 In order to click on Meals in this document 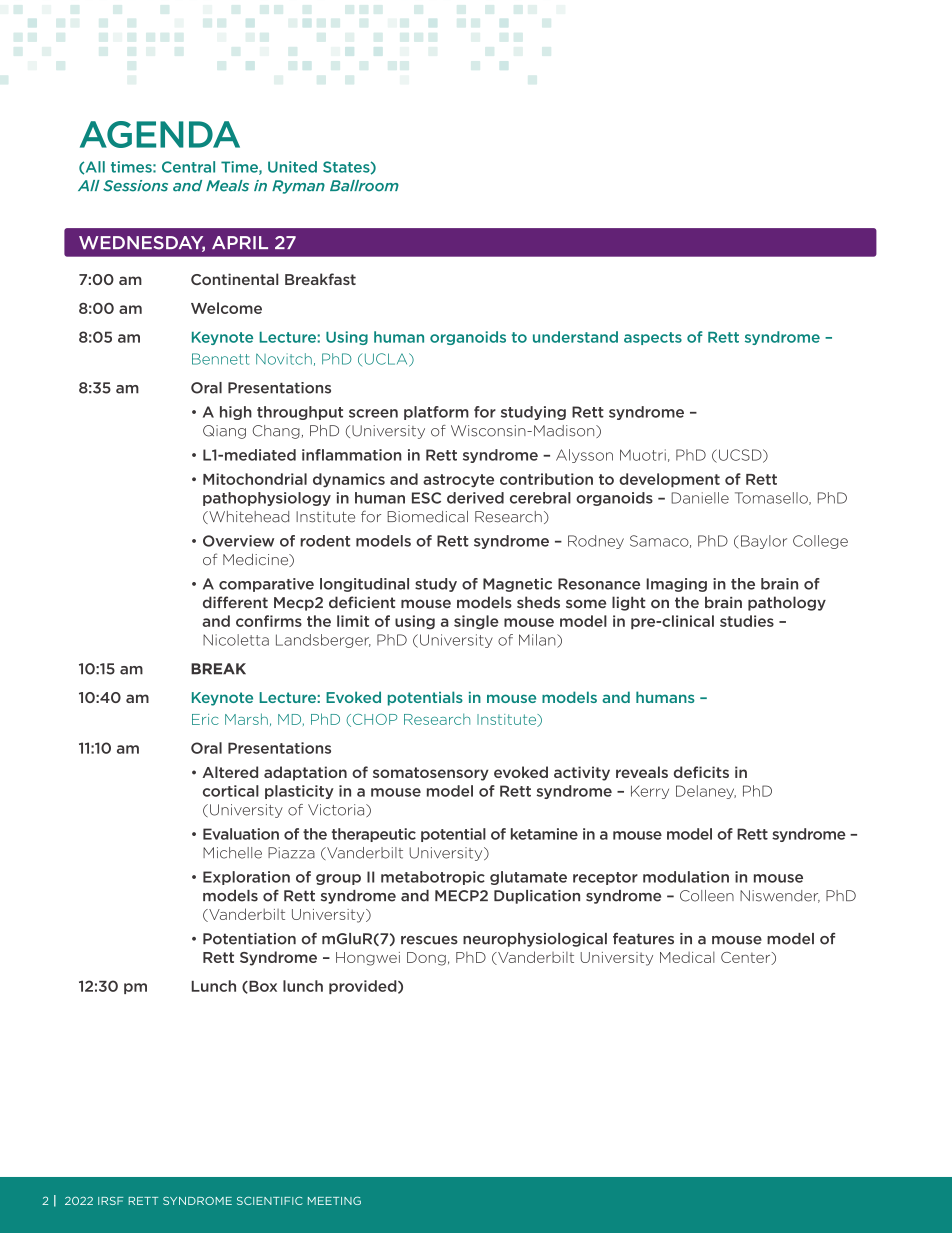, I will do `click(227, 186)`.
